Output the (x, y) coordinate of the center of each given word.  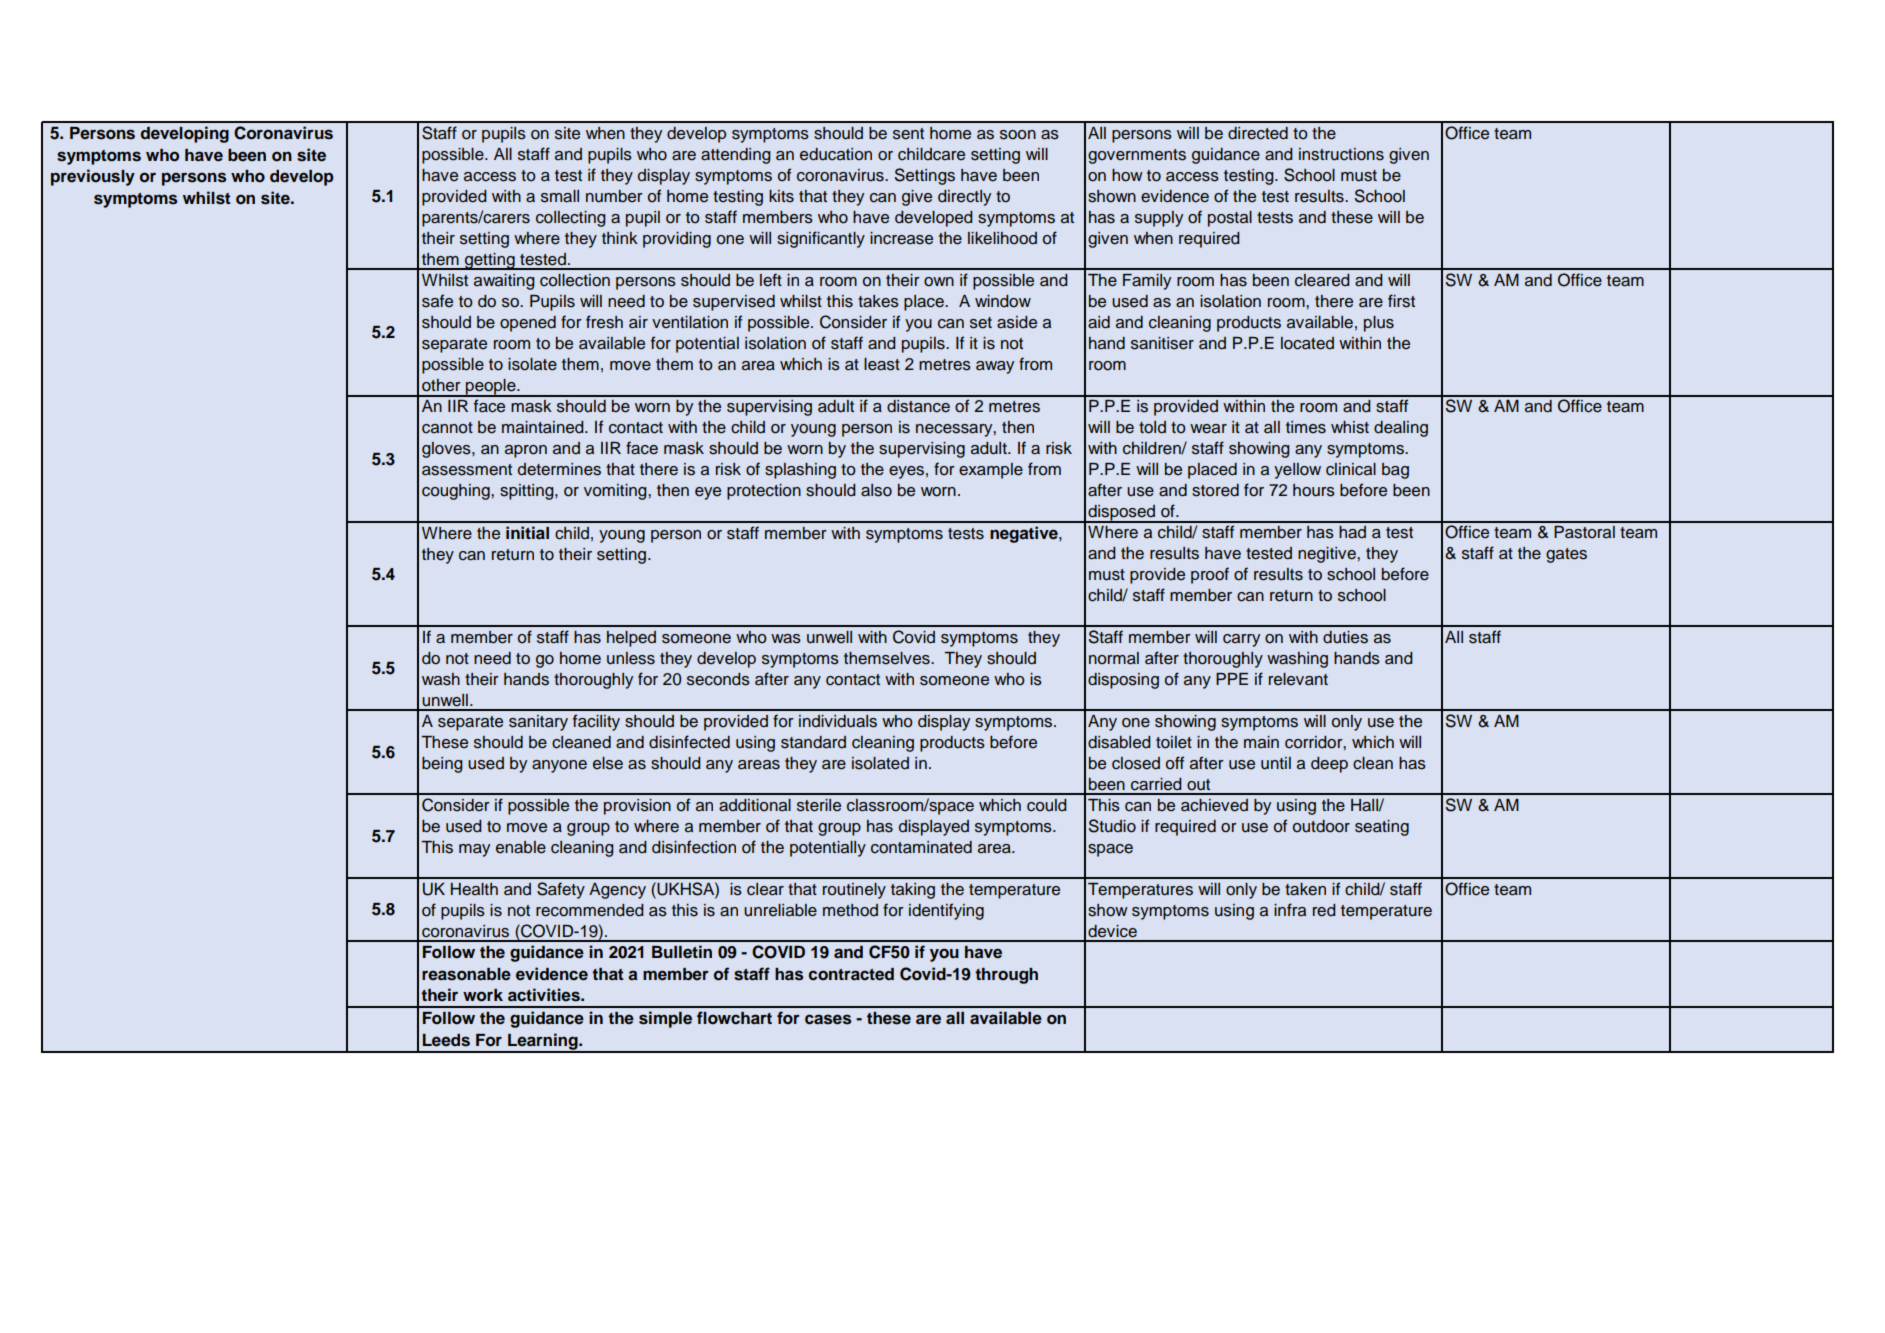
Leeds (446, 1040)
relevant (1298, 679)
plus (1379, 324)
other (441, 385)
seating (1382, 828)
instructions (1341, 154)
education (836, 154)
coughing (457, 492)
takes (878, 301)
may (474, 850)
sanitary (538, 723)
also (876, 490)
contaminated (921, 847)
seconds (718, 679)
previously (93, 177)
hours (1314, 490)
